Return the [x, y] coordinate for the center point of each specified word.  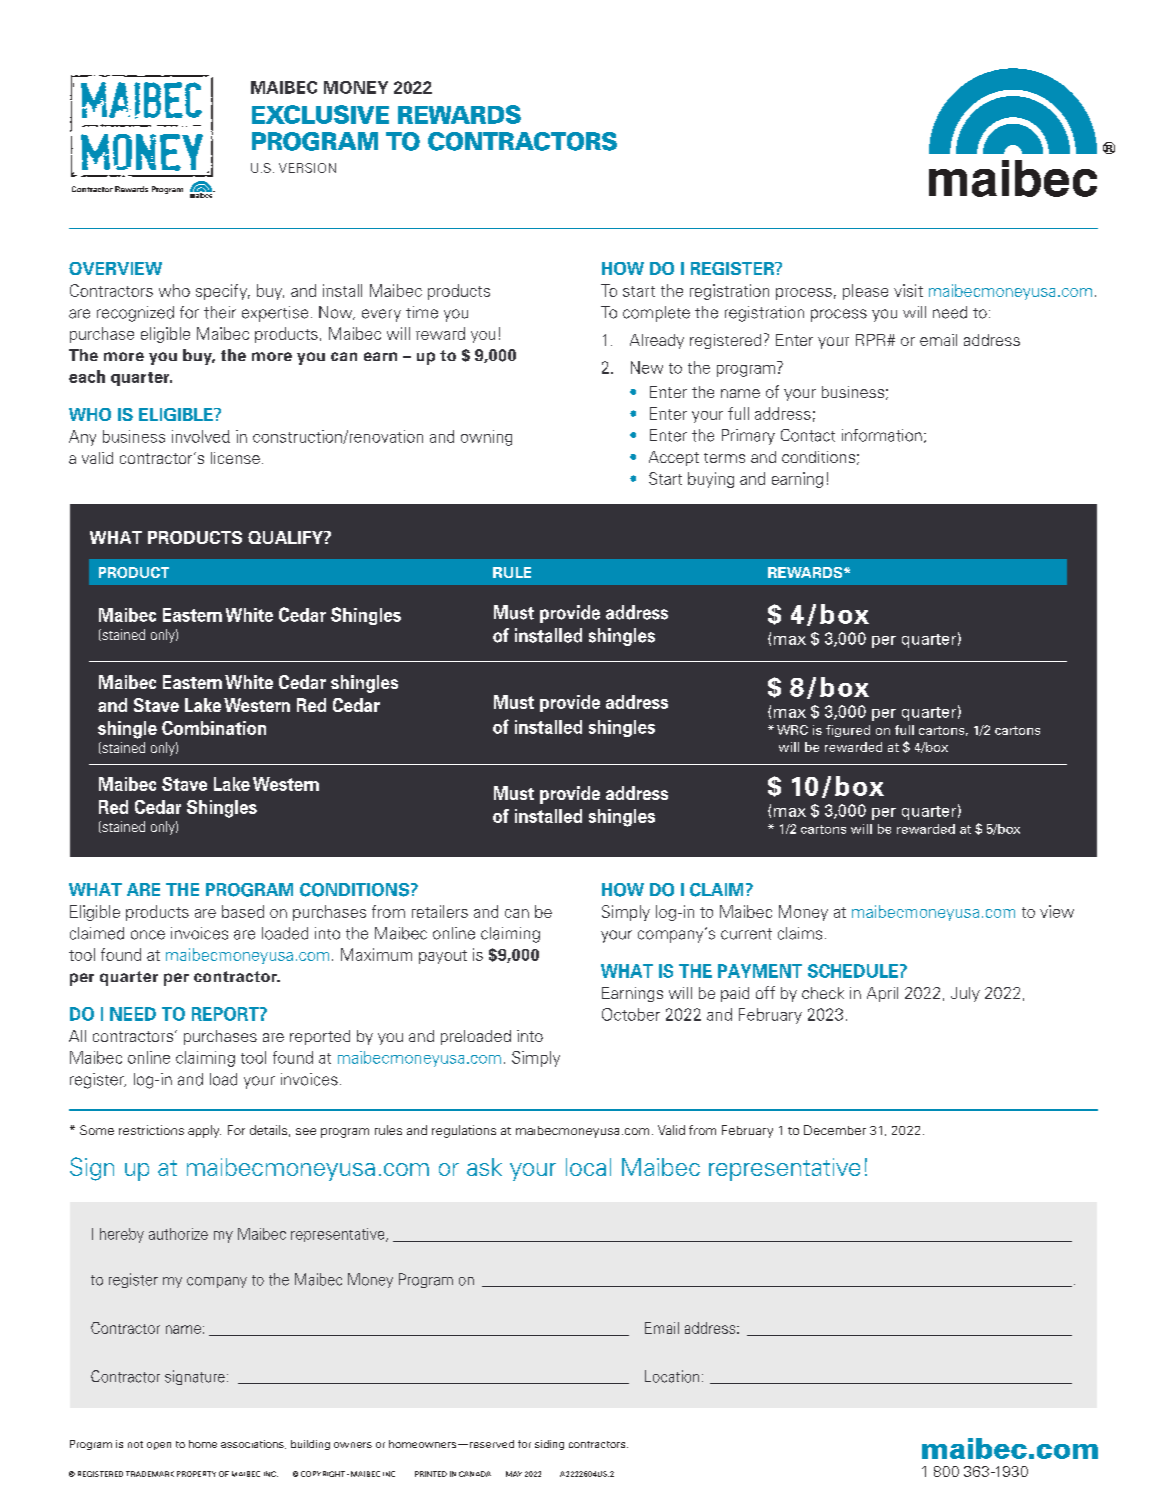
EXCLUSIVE [320, 114]
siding [549, 1445]
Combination [214, 728]
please [865, 292]
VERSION [307, 168]
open [159, 1446]
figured [848, 731]
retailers [440, 911]
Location [672, 1376]
